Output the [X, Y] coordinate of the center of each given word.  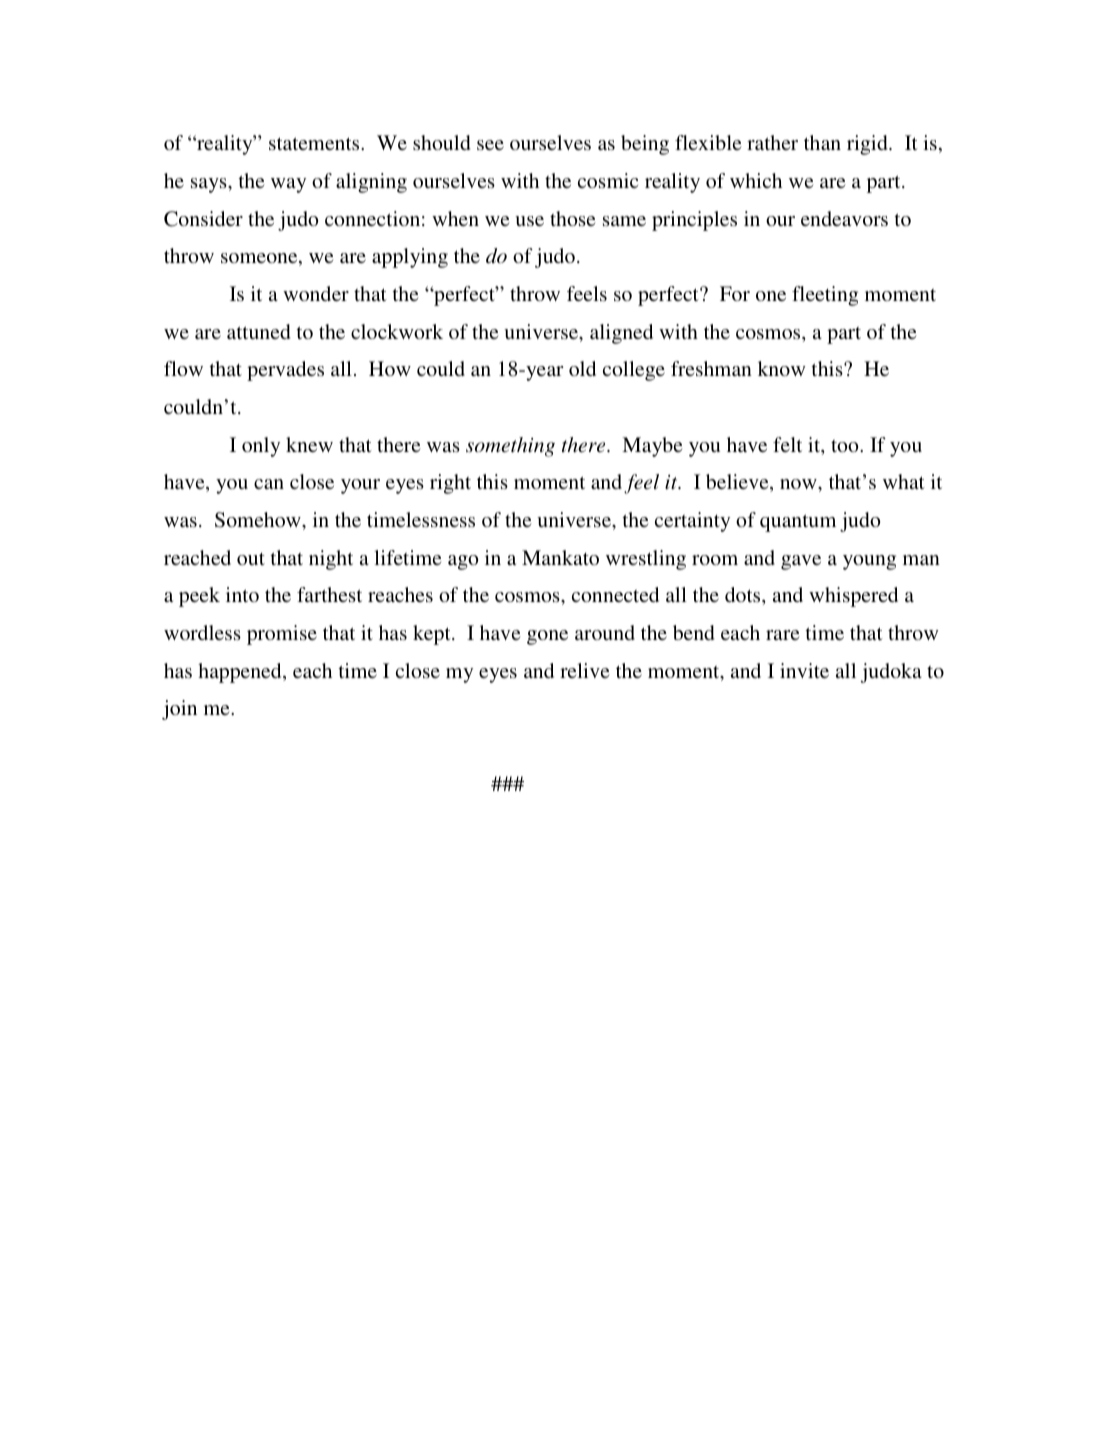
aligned [621, 334]
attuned [258, 331]
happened [241, 673]
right [450, 484]
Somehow [259, 520]
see [490, 145]
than [822, 142]
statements [315, 143]
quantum [798, 523]
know [782, 368]
